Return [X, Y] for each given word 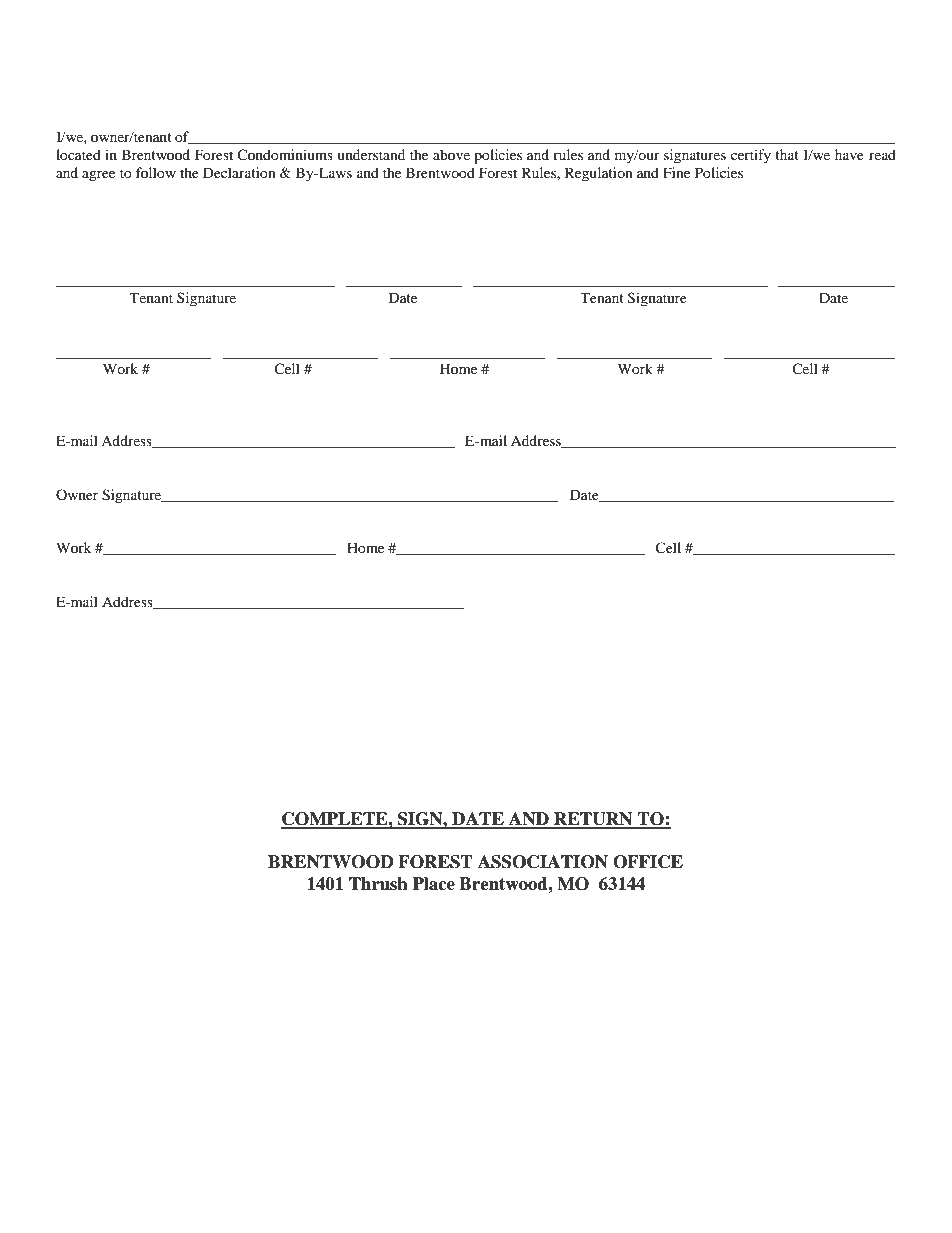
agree [98, 176]
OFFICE [648, 862]
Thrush [378, 884]
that [787, 154]
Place [434, 884]
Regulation [599, 174]
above [451, 154]
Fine [676, 172]
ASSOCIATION [543, 862]
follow [156, 172]
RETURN [593, 820]
